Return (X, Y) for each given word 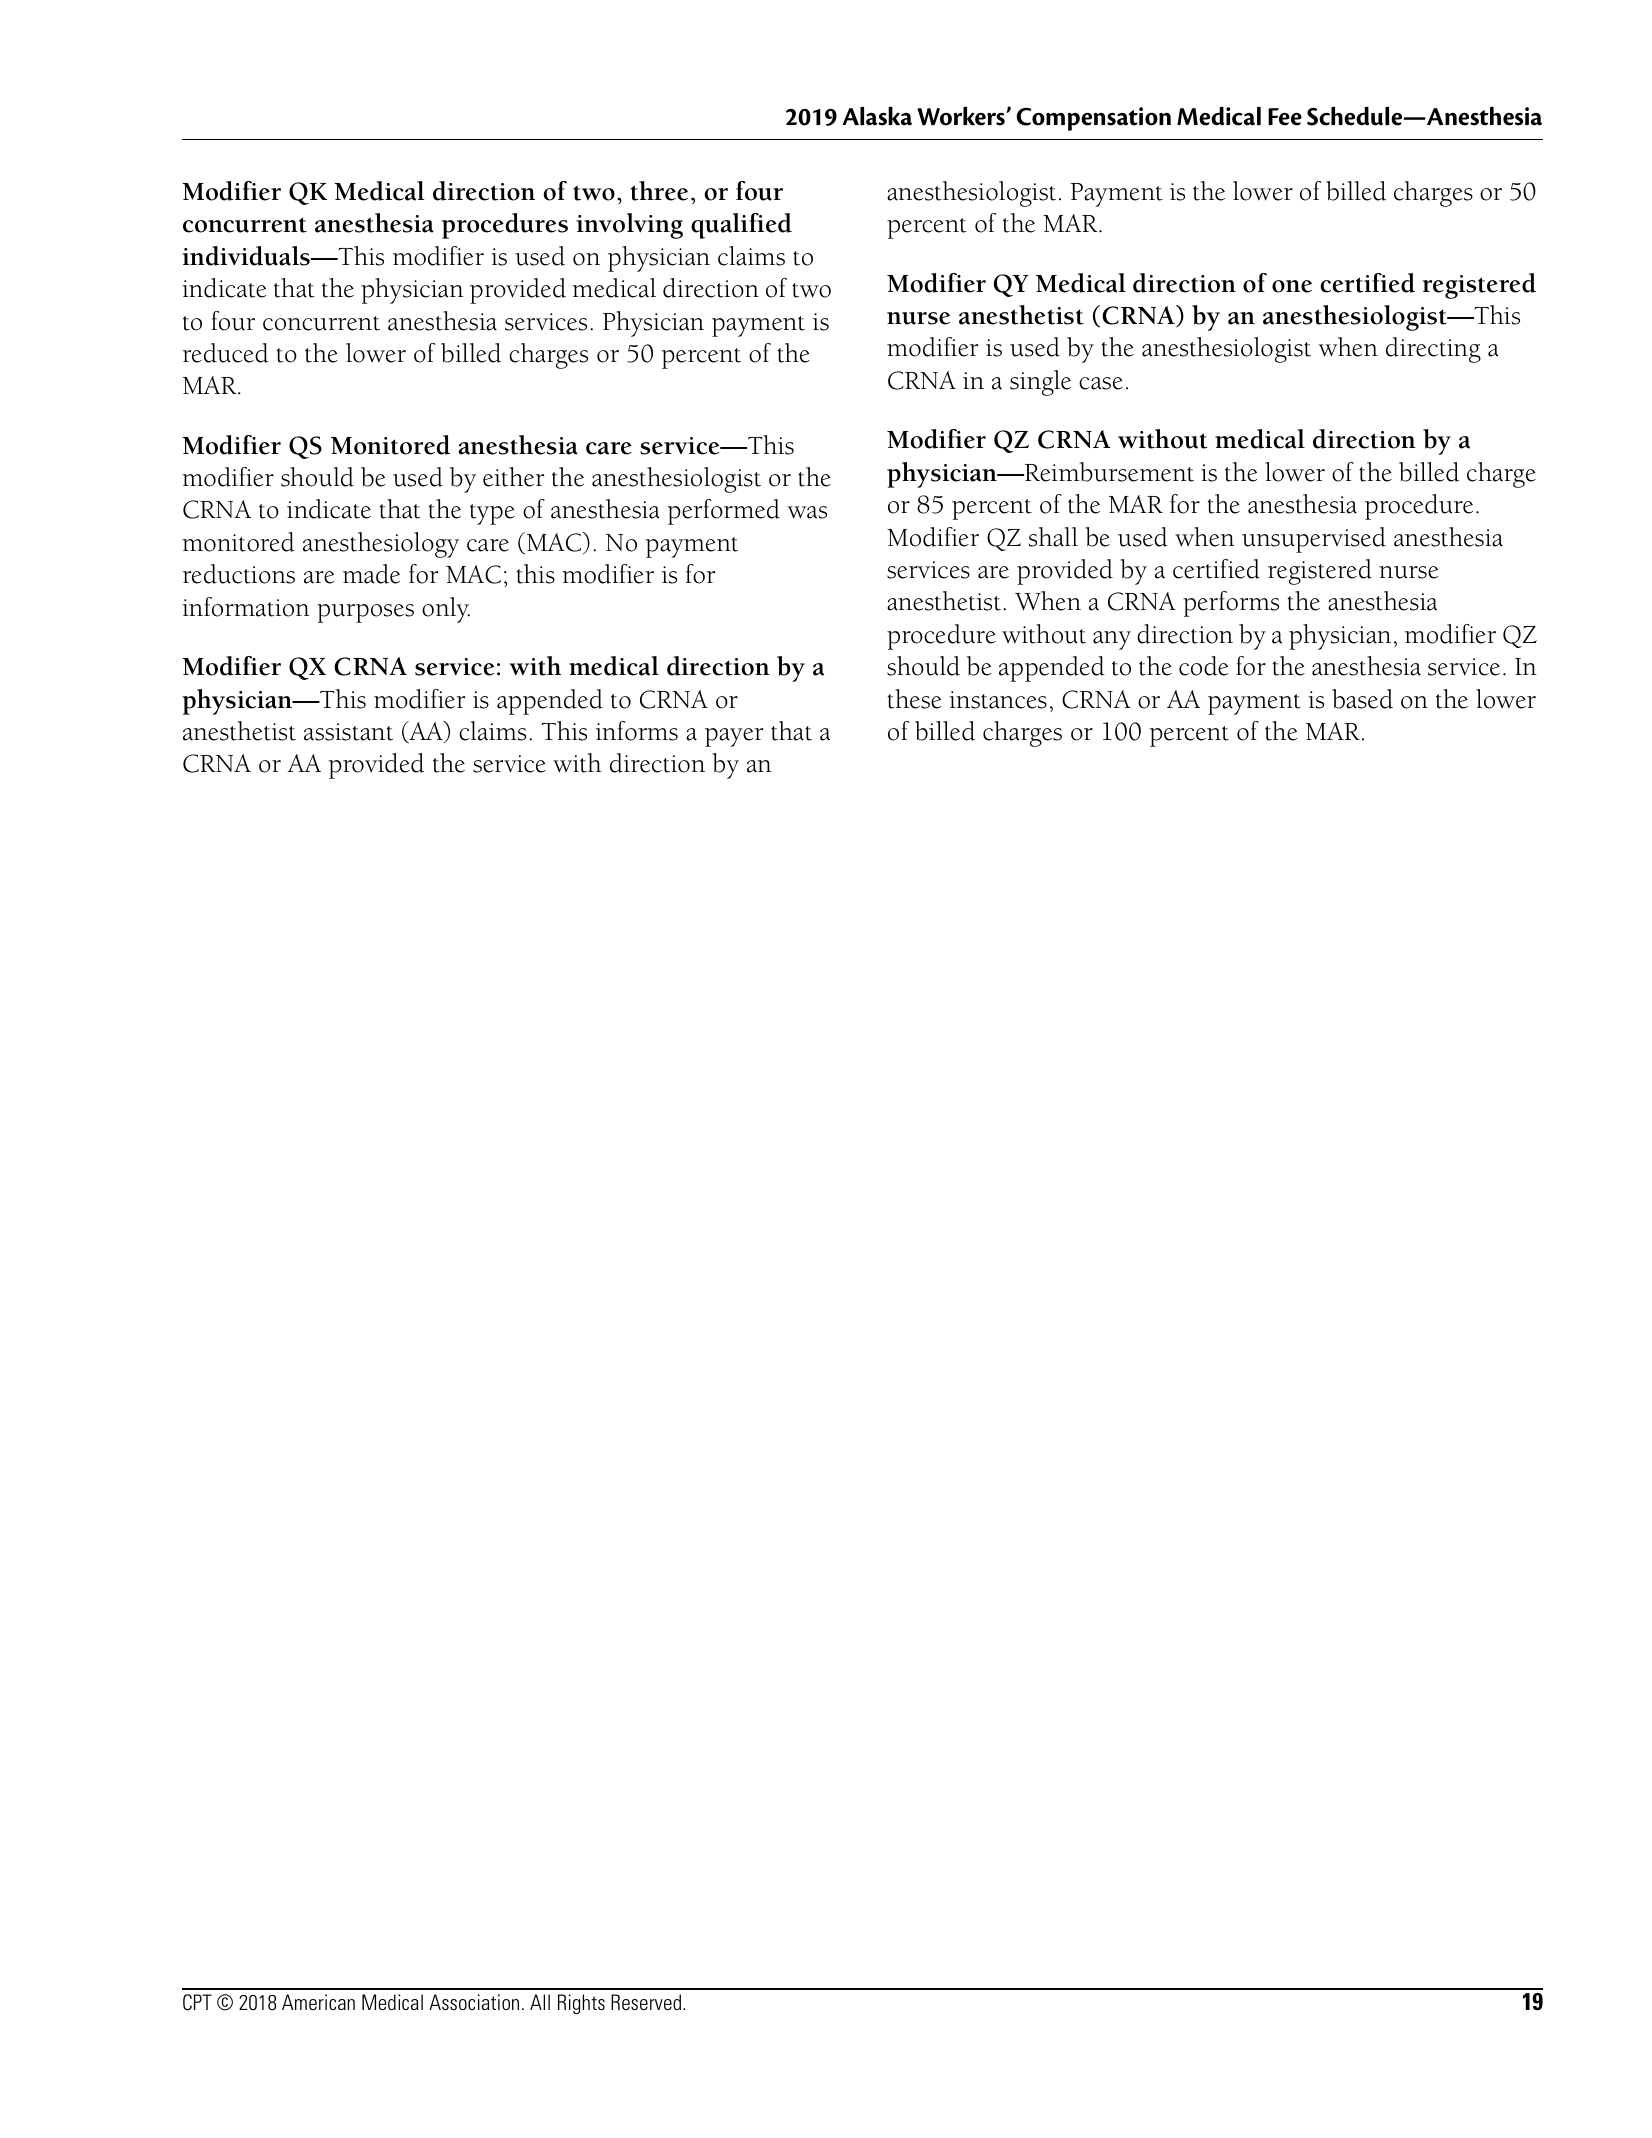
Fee (1285, 117)
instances (998, 700)
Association (474, 2002)
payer (734, 737)
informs (637, 731)
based (1362, 699)
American (318, 2002)
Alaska (877, 116)
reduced (226, 353)
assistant (348, 732)
